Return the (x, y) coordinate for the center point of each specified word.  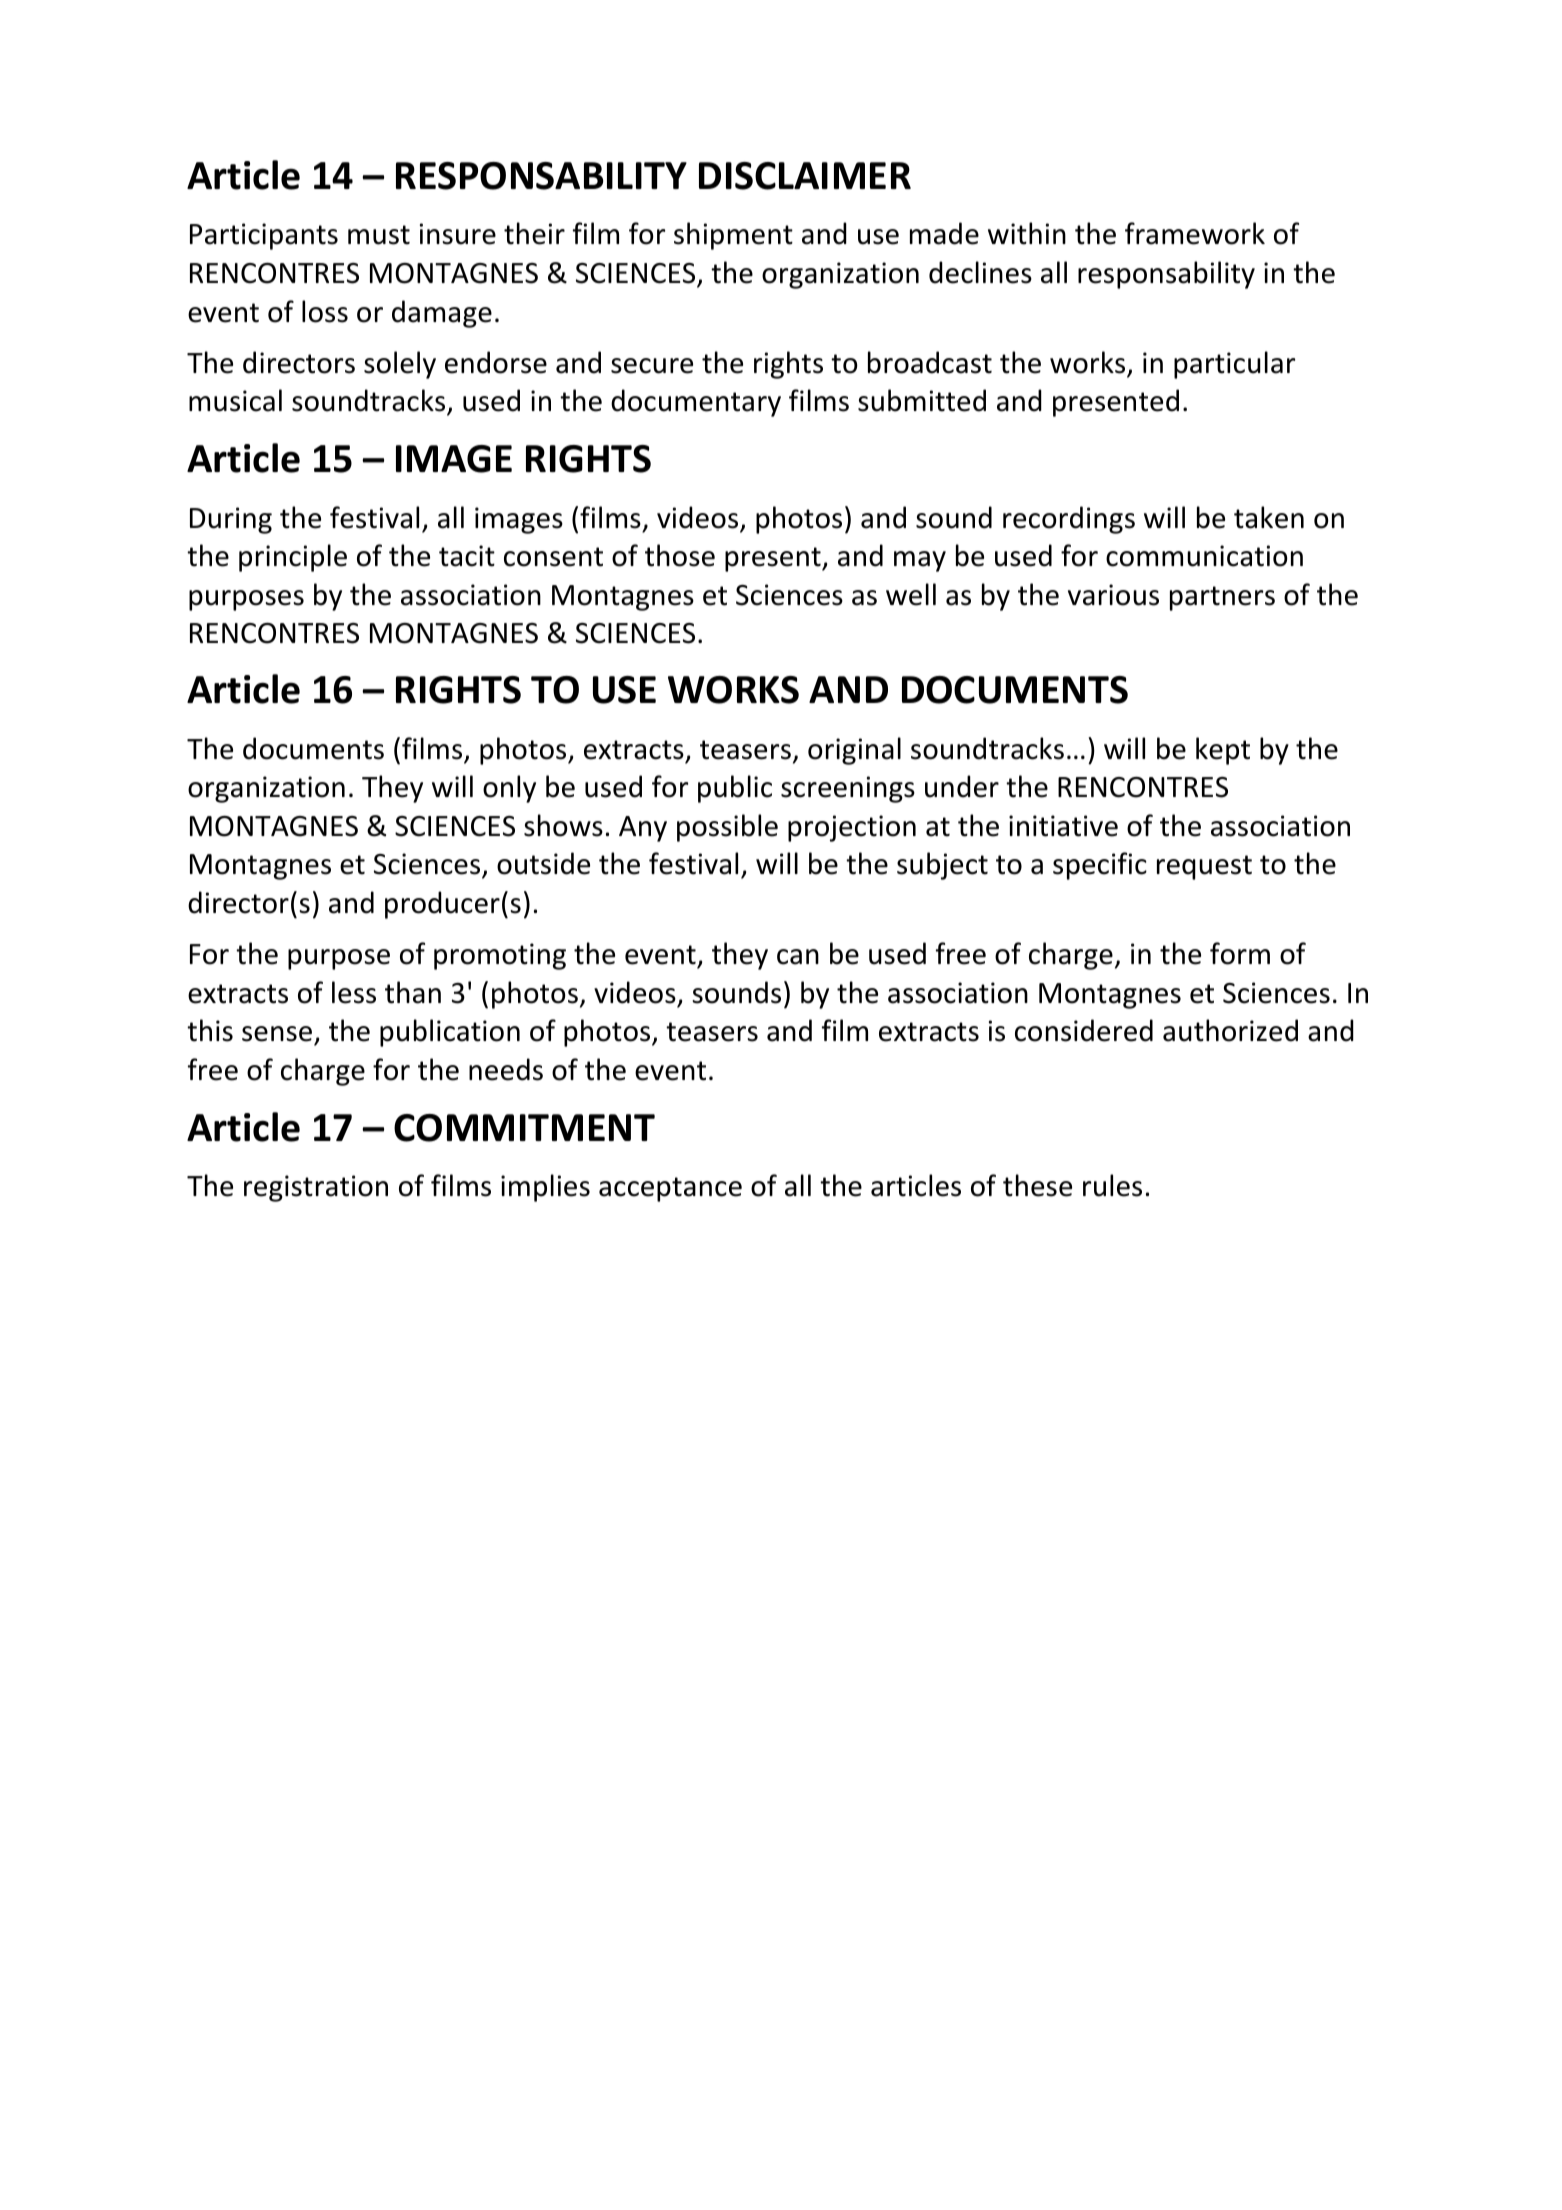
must (379, 235)
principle (293, 558)
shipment (733, 236)
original (854, 751)
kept (1223, 751)
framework (1195, 233)
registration (316, 1188)
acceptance (670, 1189)
